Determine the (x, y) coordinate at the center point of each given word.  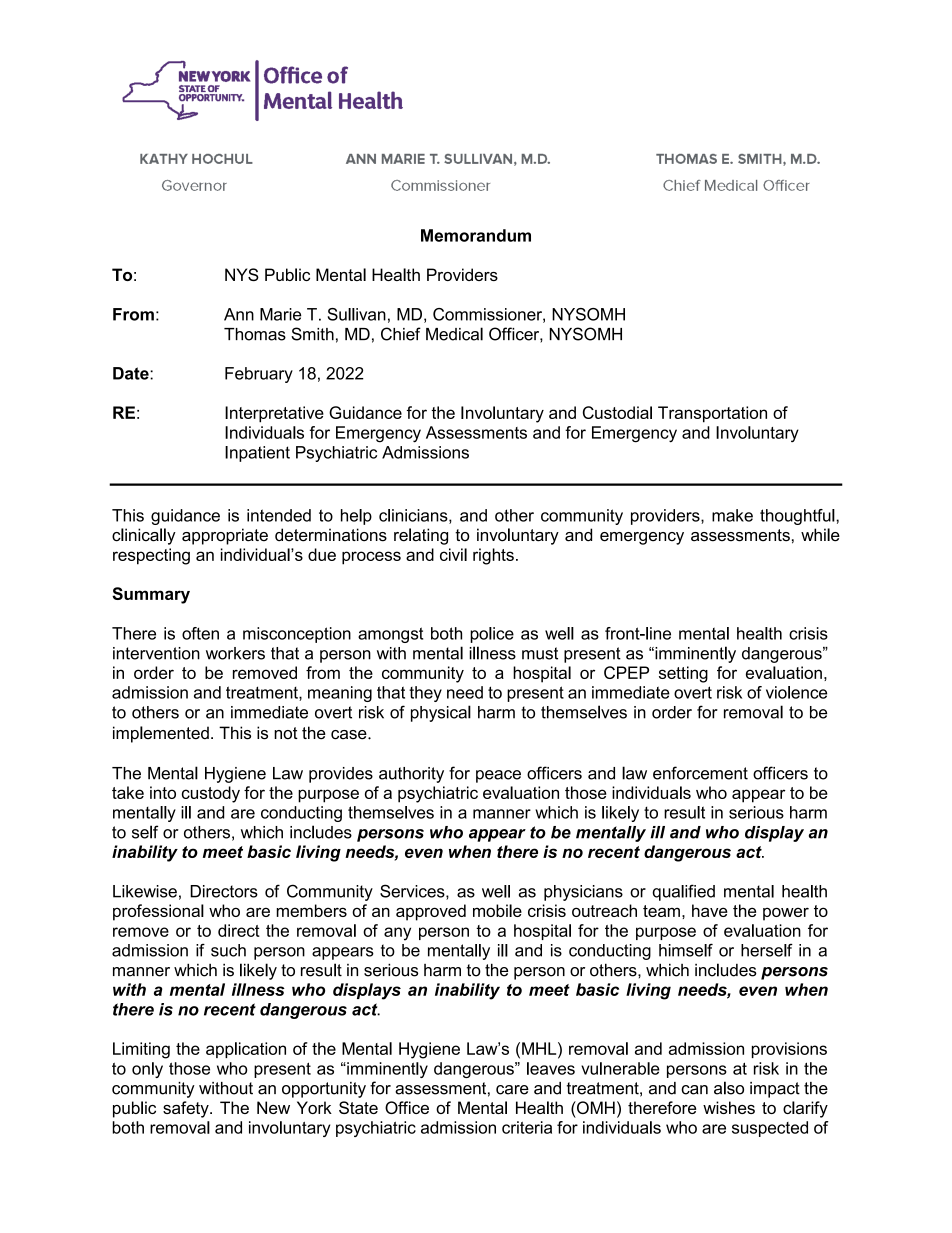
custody (211, 794)
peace (498, 776)
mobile (497, 910)
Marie (280, 314)
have (710, 910)
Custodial (617, 412)
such (228, 950)
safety (187, 1109)
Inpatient (257, 454)
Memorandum (476, 235)
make (732, 515)
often (200, 633)
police (492, 635)
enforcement (700, 773)
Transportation (712, 414)
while (820, 535)
